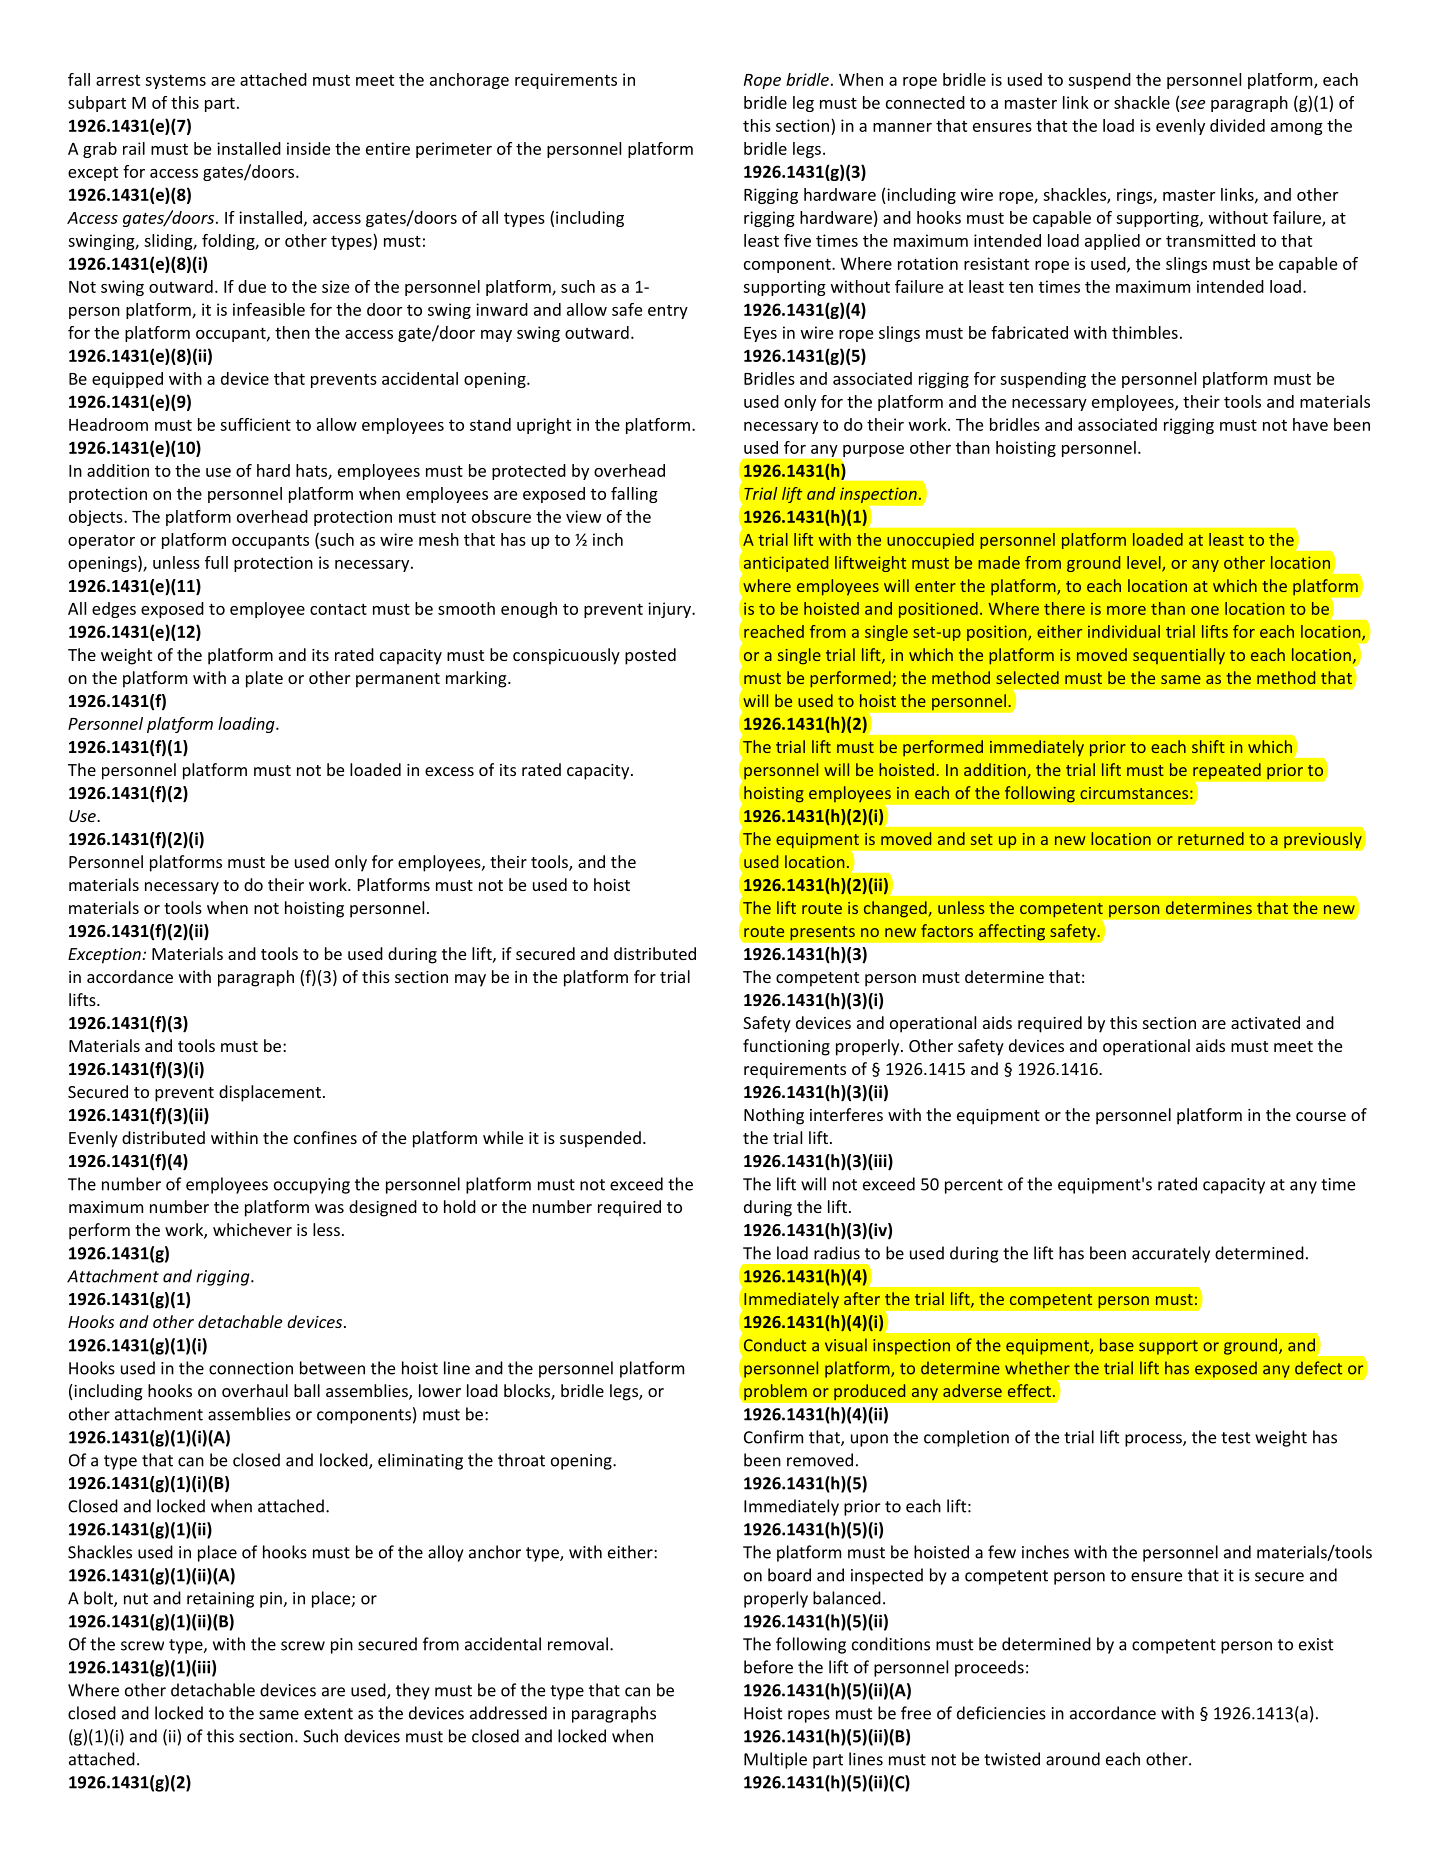 The image size is (1442, 1866). I want to click on presents, so click(822, 933).
